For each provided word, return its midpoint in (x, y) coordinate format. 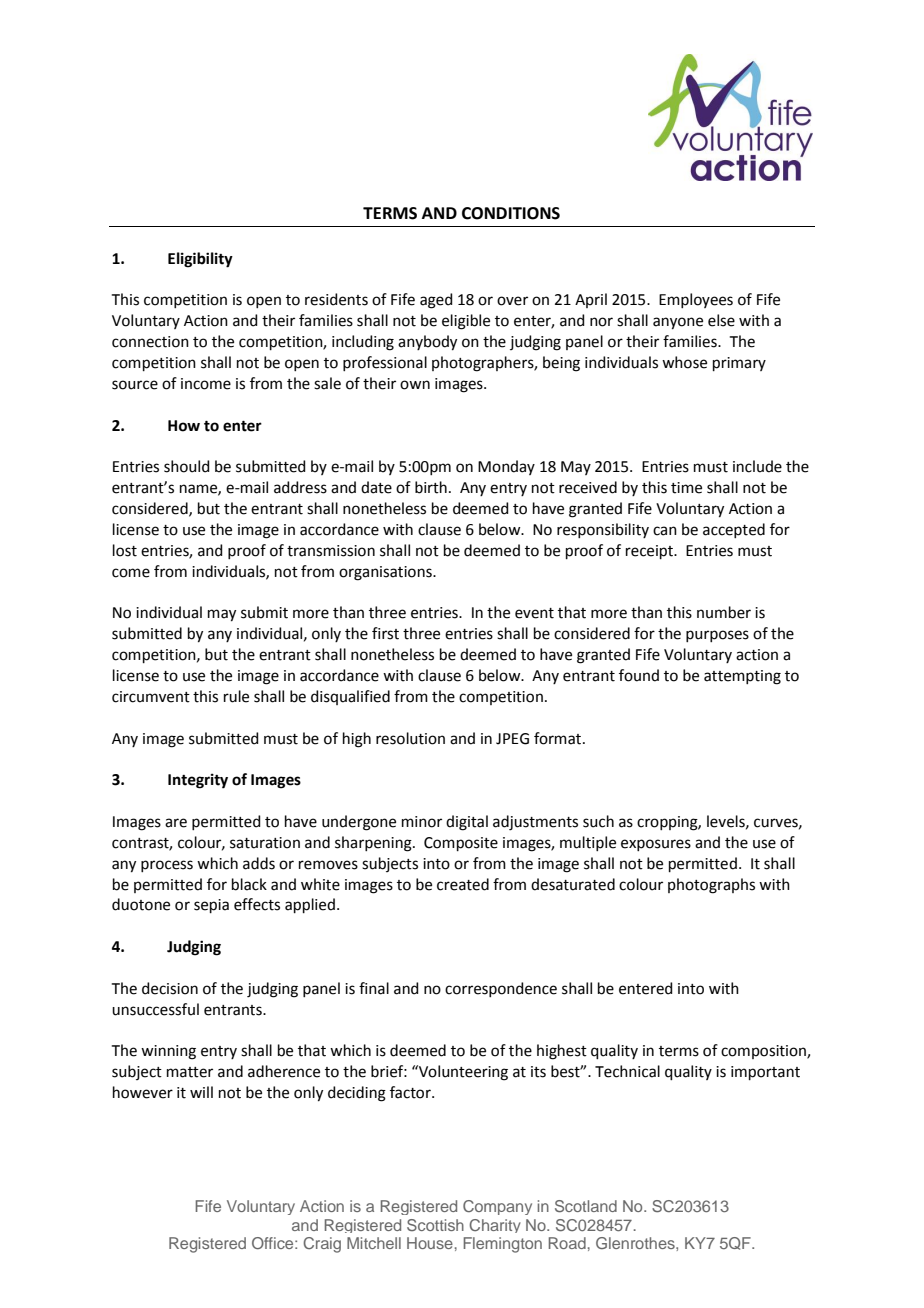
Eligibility (200, 260)
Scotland (586, 1206)
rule (236, 696)
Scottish (435, 1225)
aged (436, 301)
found (639, 675)
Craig (322, 1245)
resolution (410, 738)
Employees (696, 300)
